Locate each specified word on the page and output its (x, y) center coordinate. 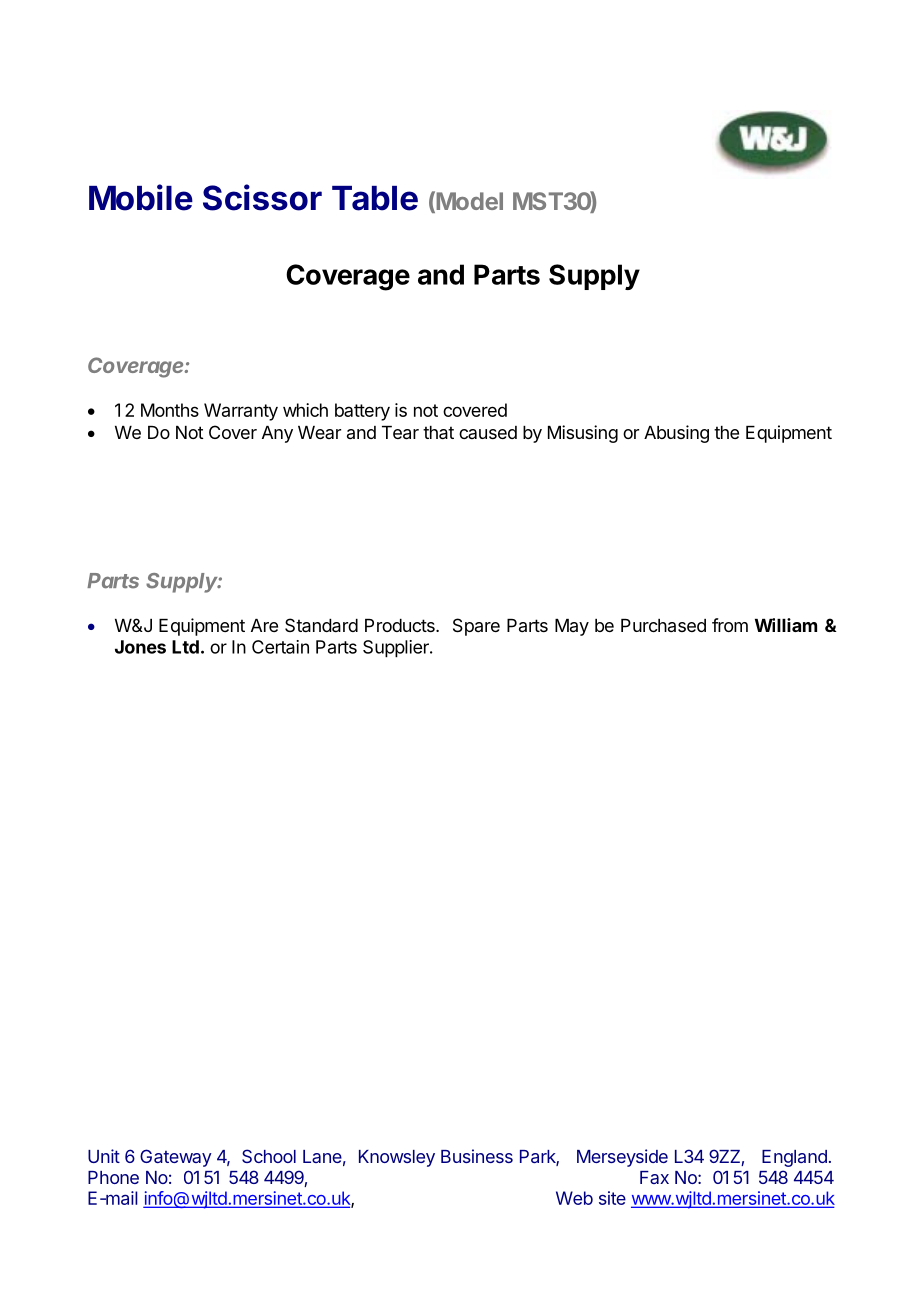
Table (375, 198)
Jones (140, 647)
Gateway (176, 1158)
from (730, 625)
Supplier (397, 649)
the (726, 432)
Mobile (141, 197)
